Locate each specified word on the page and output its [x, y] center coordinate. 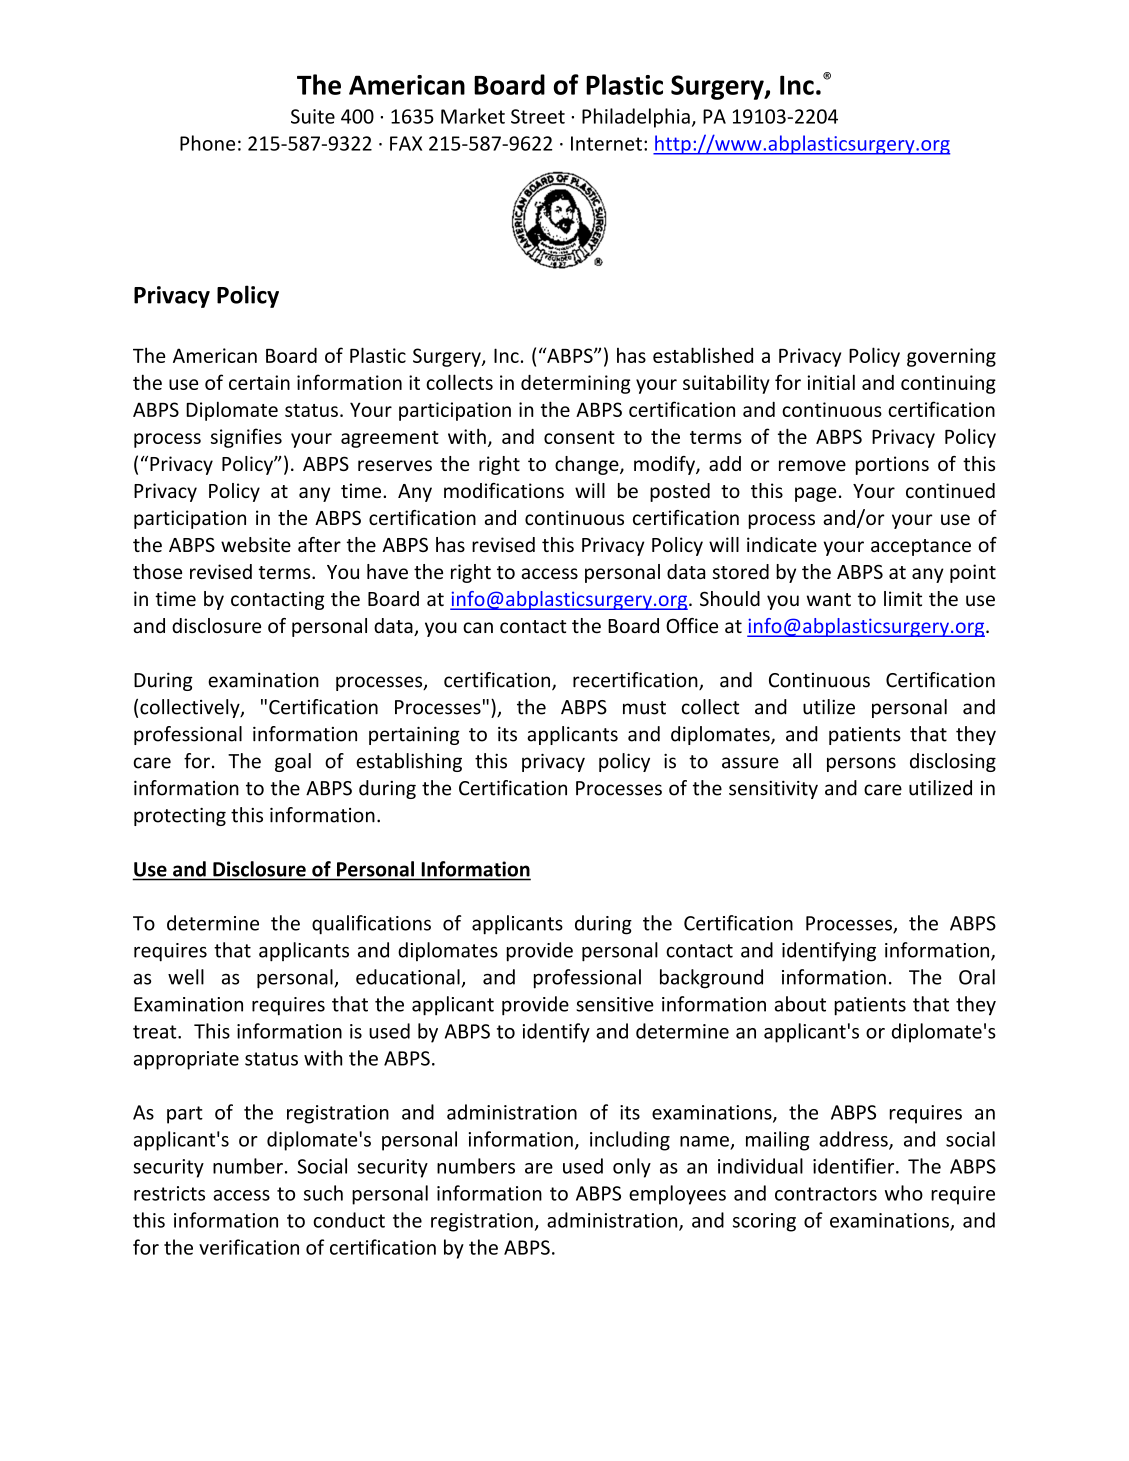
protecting [180, 817]
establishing [409, 762]
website [256, 544]
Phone [207, 143]
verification [249, 1247]
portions [892, 465]
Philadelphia [636, 118]
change [588, 465]
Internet [606, 143]
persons [861, 764]
